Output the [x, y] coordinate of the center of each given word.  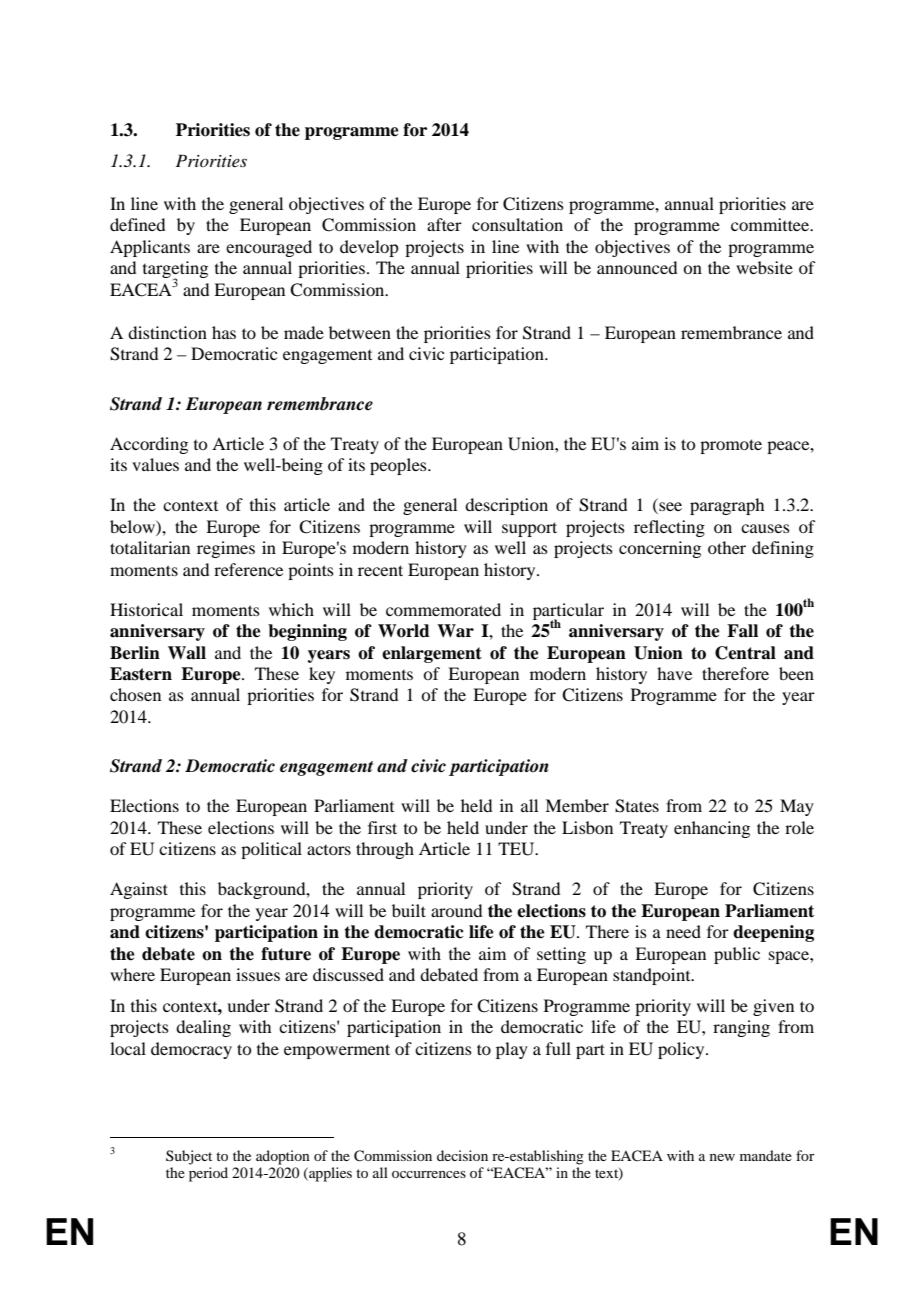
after [444, 224]
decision [462, 1155]
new [722, 1157]
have [674, 673]
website [764, 267]
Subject [189, 1157]
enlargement [432, 654]
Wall [187, 653]
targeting [175, 271]
